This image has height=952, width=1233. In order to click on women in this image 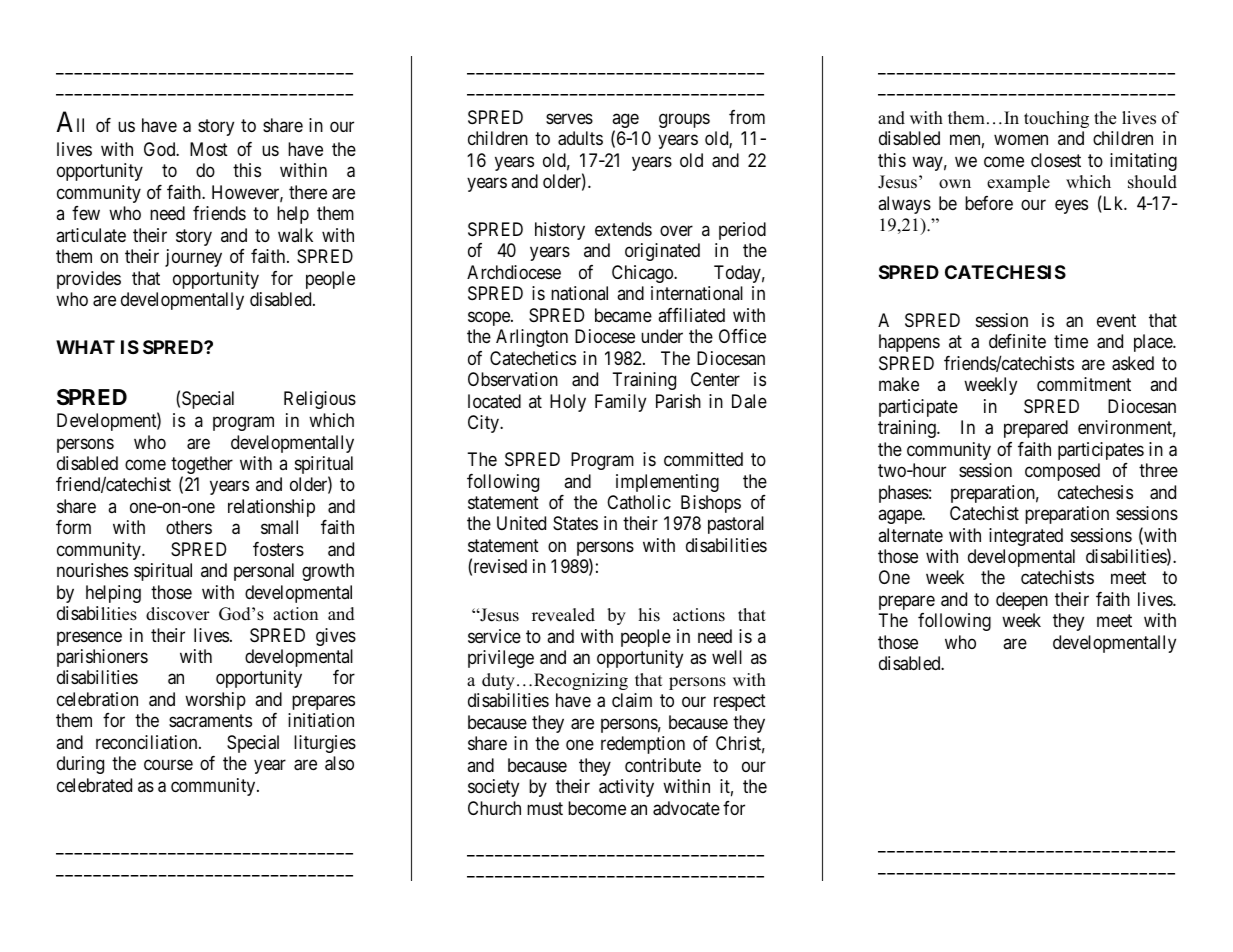, I will do `click(1021, 140)`.
